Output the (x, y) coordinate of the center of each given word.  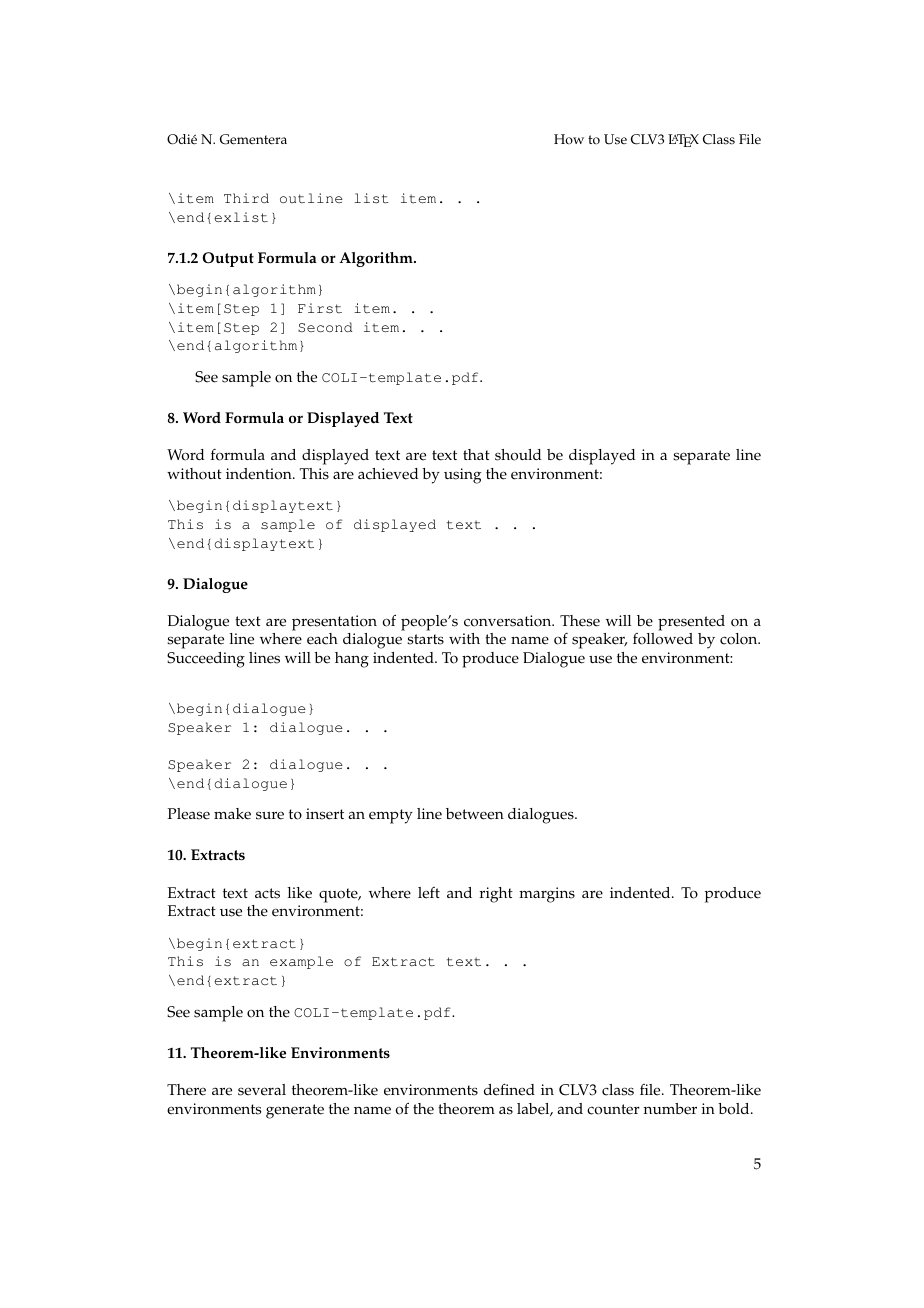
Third (246, 198)
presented (691, 623)
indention (260, 474)
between (475, 814)
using (462, 476)
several (262, 1090)
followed (663, 639)
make (232, 814)
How (569, 139)
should (518, 455)
